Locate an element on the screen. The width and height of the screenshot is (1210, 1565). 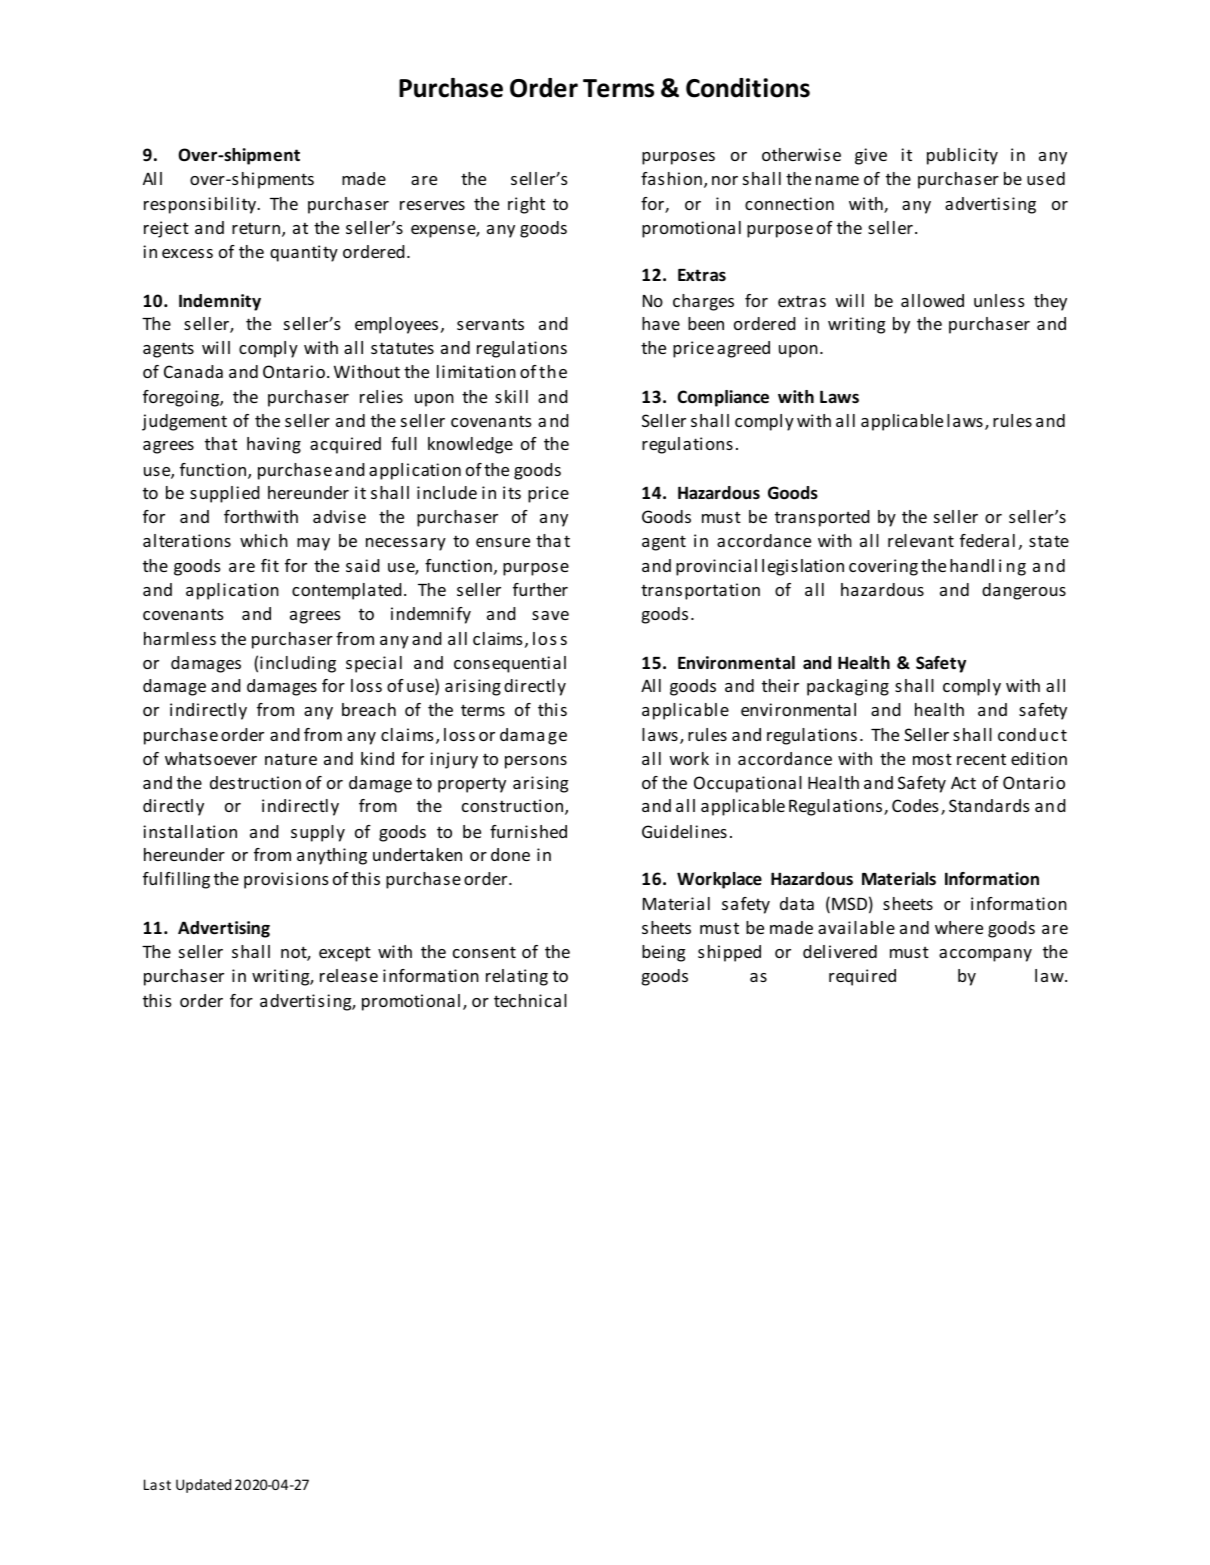
responsibility is located at coordinates (201, 205).
